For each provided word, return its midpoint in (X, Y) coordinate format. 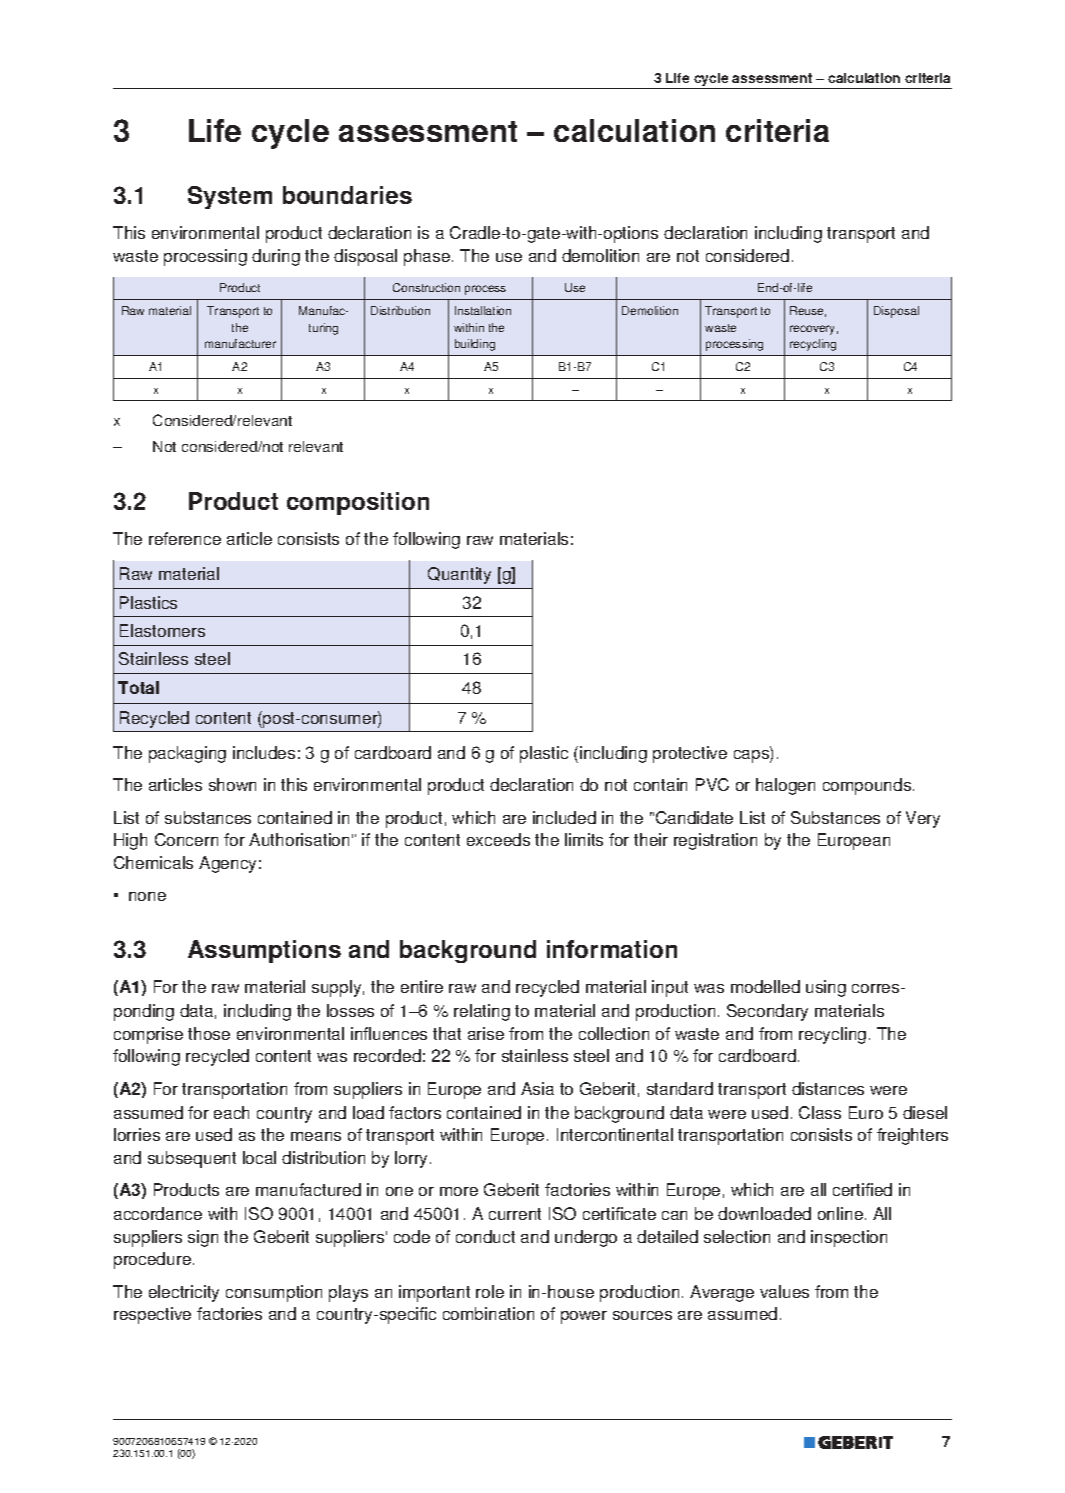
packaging (187, 754)
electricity (184, 1293)
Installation (483, 310)
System (230, 197)
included (564, 817)
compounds (868, 786)
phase (428, 257)
